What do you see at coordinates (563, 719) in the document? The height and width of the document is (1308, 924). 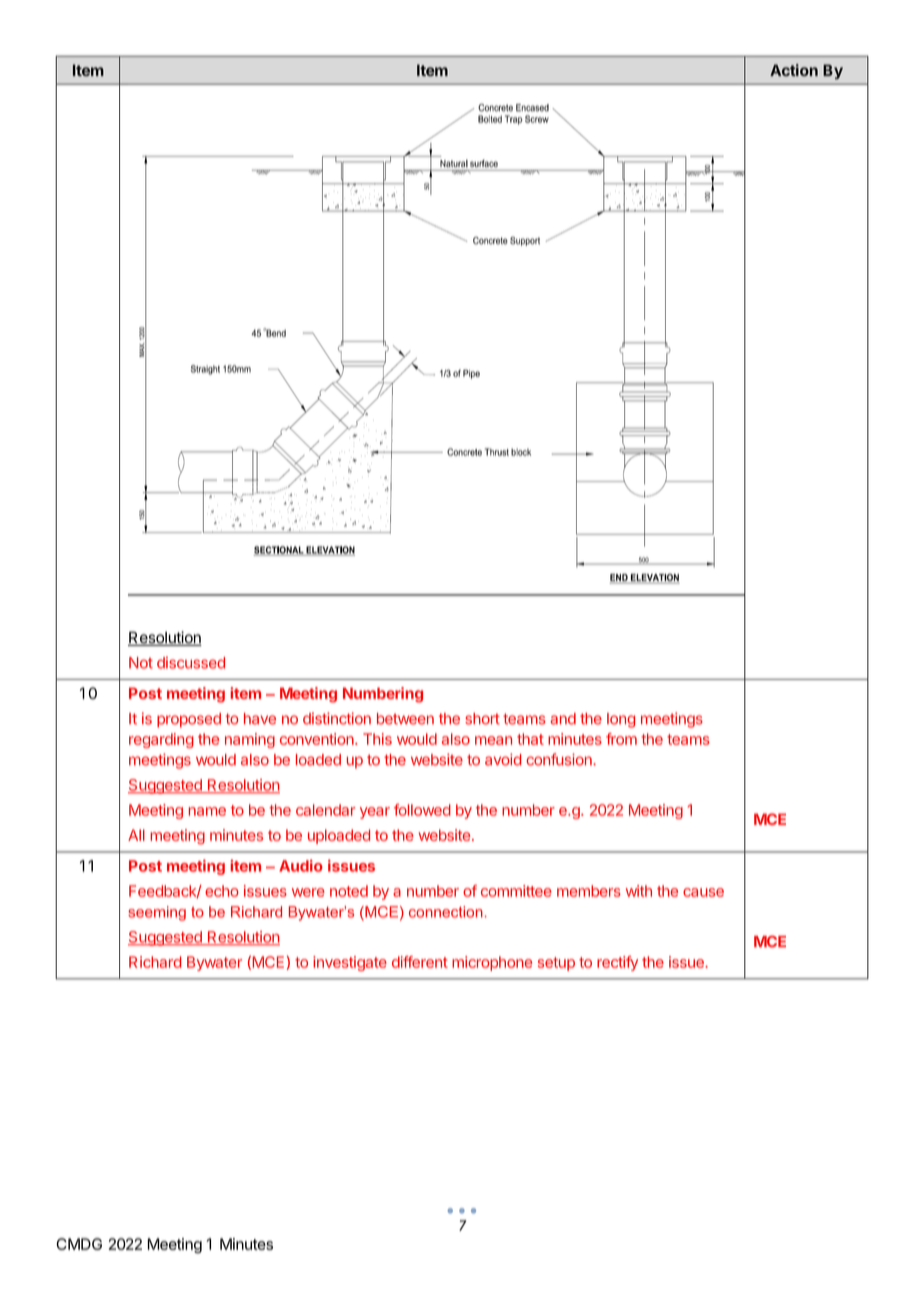 I see `and` at bounding box center [563, 719].
